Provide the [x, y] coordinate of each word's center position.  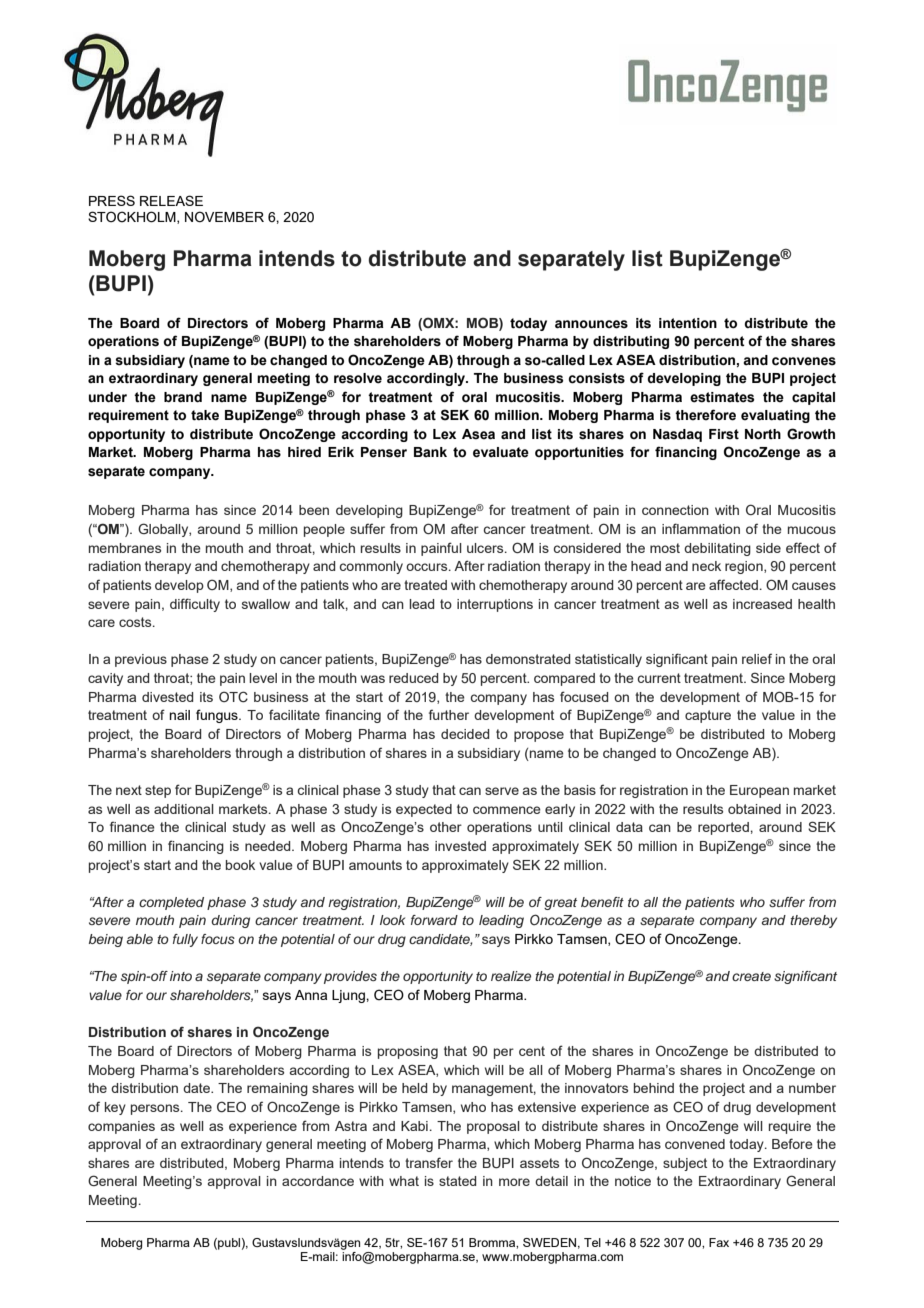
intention [688, 323]
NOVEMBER [224, 217]
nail [179, 715]
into [181, 976]
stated [457, 1181]
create [751, 976]
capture [708, 716]
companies [121, 1127]
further [449, 714]
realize [511, 976]
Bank [430, 452]
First [724, 434]
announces [591, 324]
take [205, 415]
